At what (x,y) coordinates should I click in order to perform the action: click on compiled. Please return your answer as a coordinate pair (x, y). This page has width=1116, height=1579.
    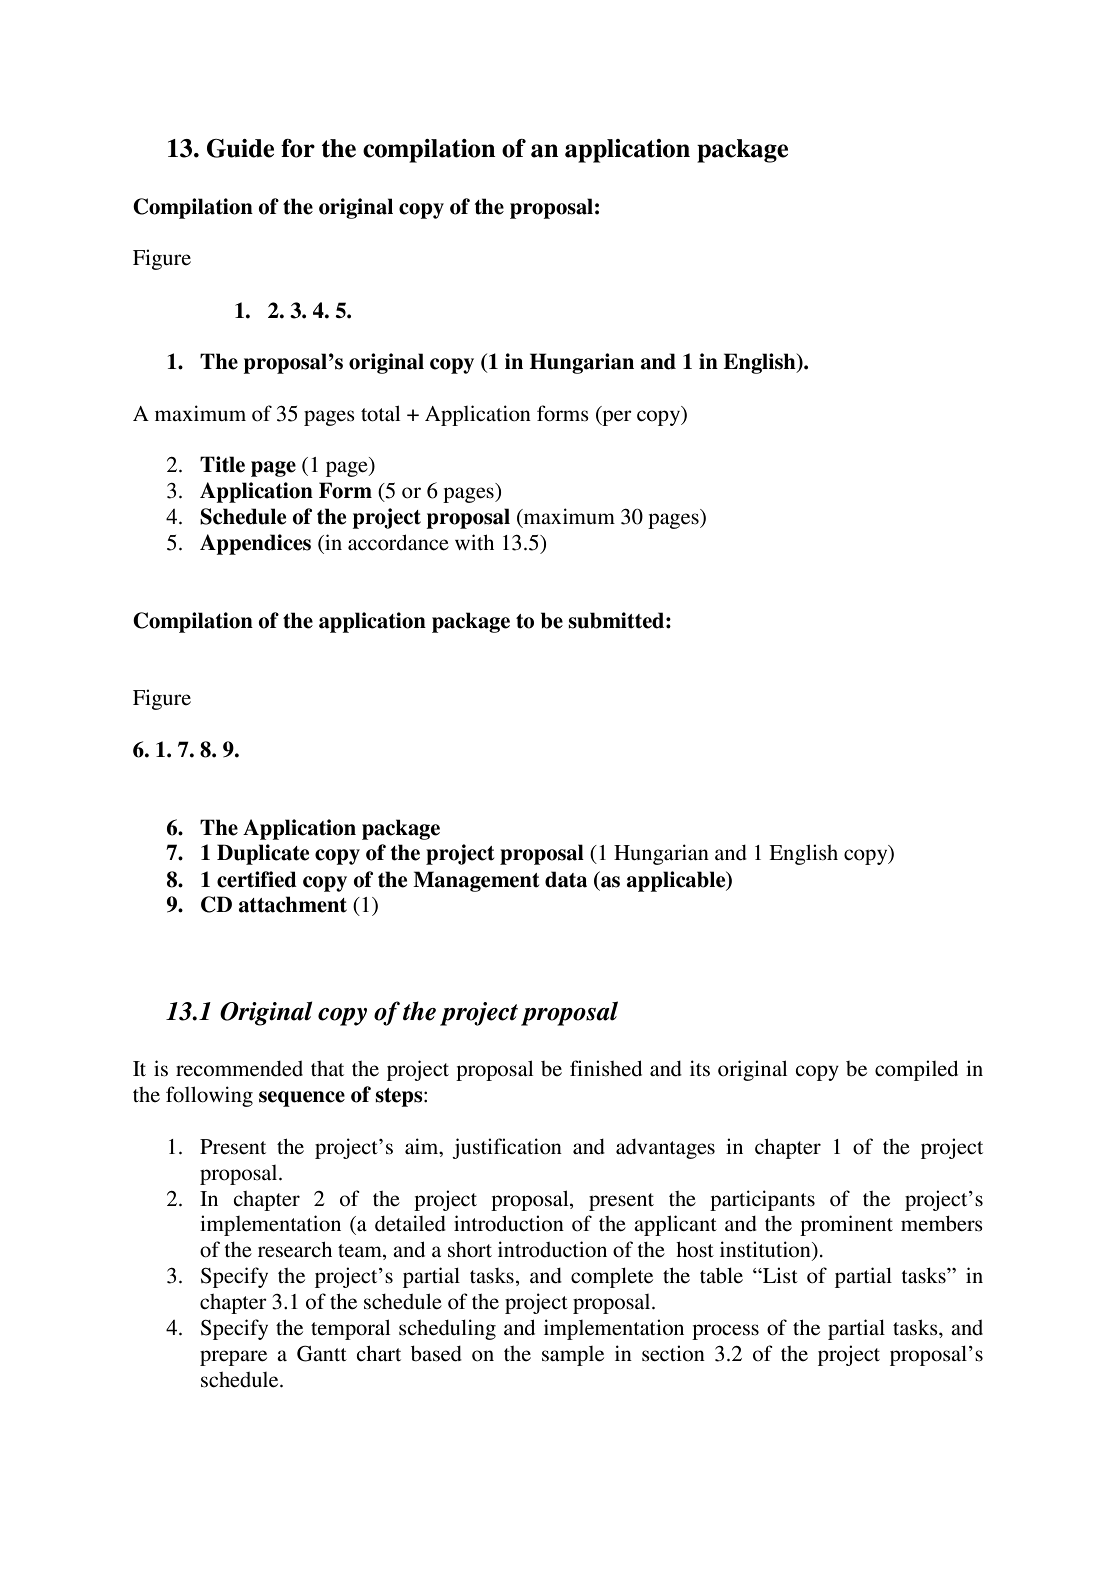
    Looking at the image, I should click on (916, 1070).
